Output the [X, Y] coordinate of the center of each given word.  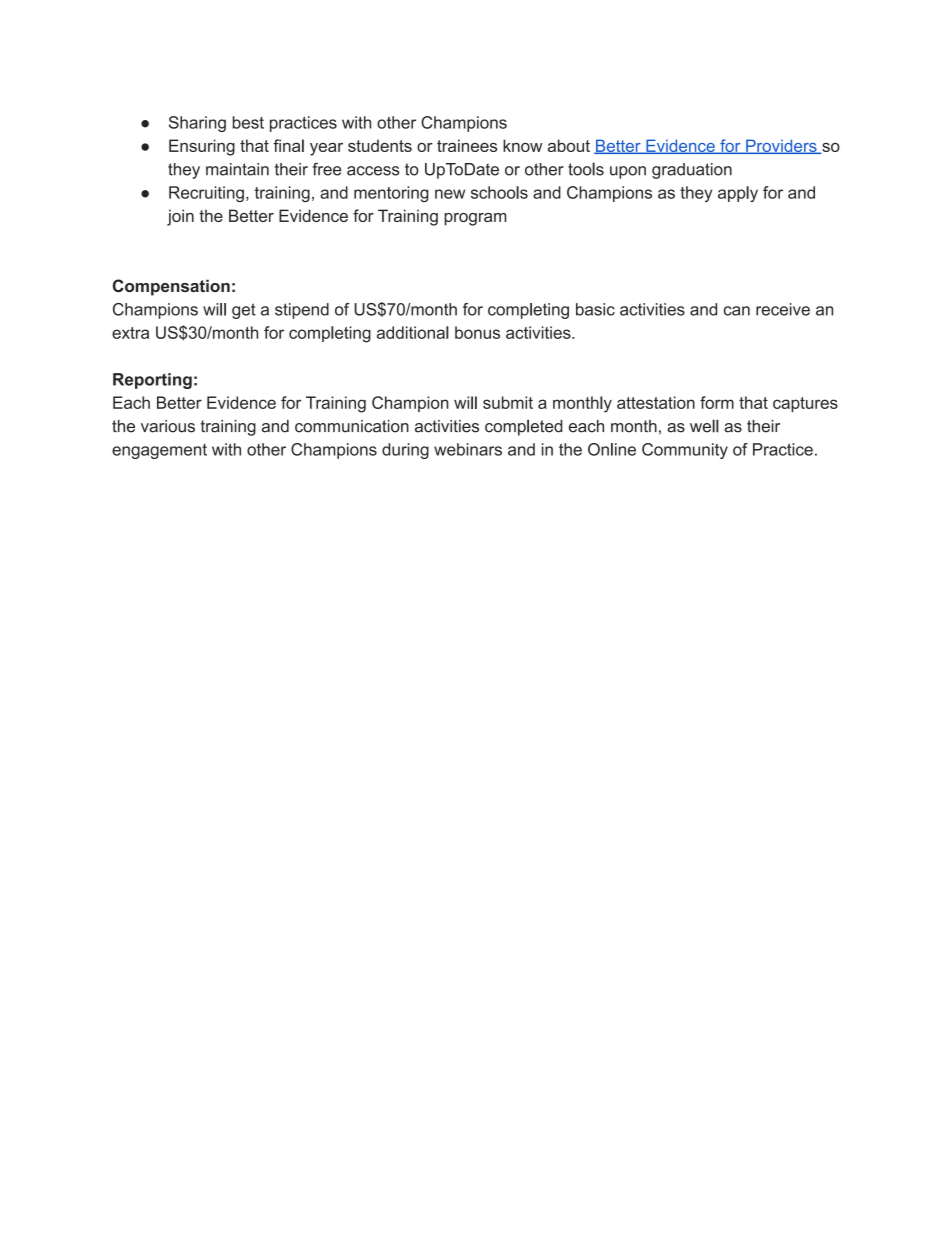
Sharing [197, 124]
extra [130, 333]
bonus [477, 332]
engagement [159, 451]
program [475, 219]
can [737, 311]
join [180, 217]
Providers [781, 146]
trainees [467, 145]
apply [738, 194]
